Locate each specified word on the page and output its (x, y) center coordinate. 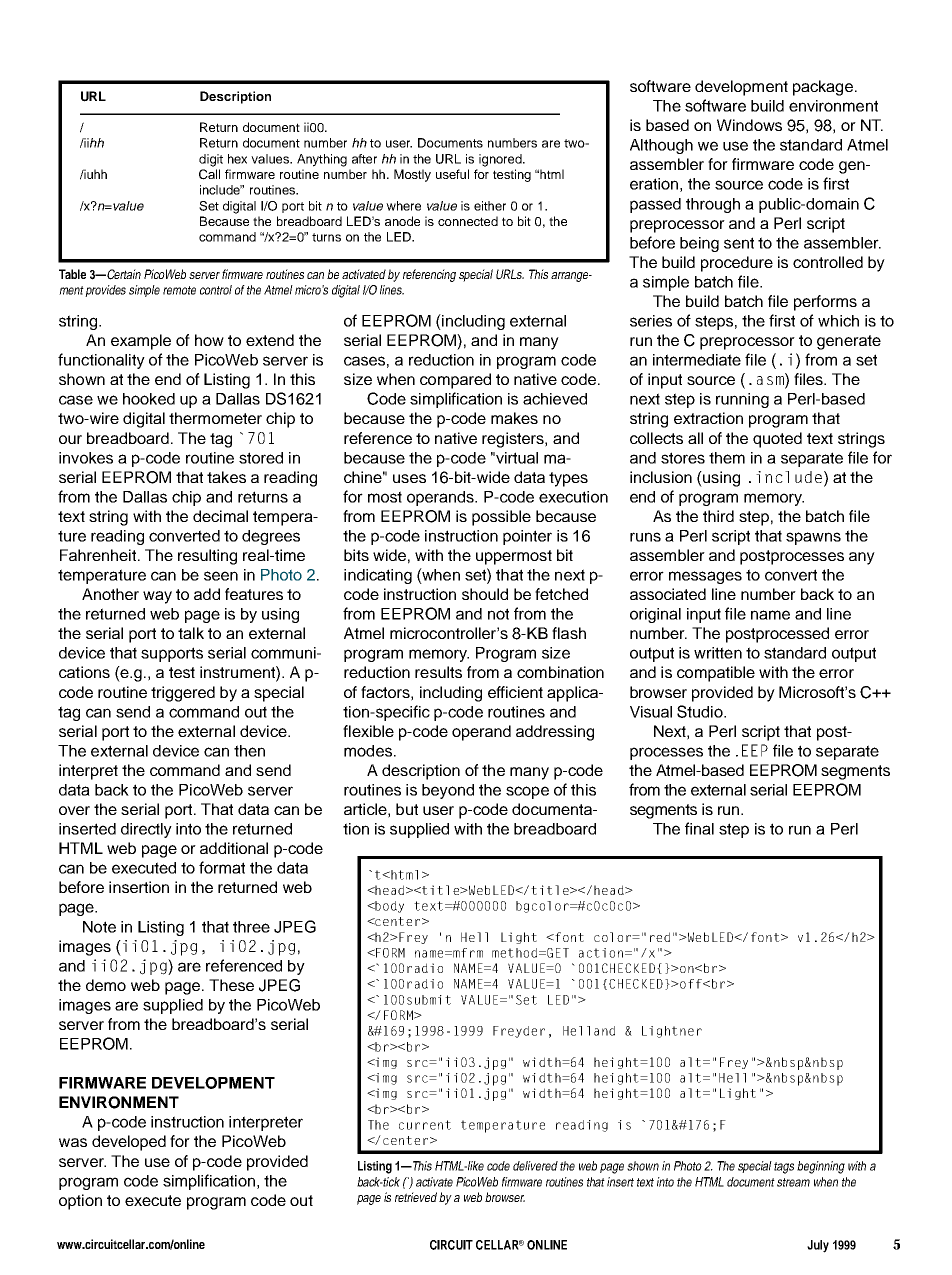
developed (129, 1143)
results (438, 672)
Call (209, 174)
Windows (749, 125)
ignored (501, 160)
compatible (716, 674)
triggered (183, 694)
